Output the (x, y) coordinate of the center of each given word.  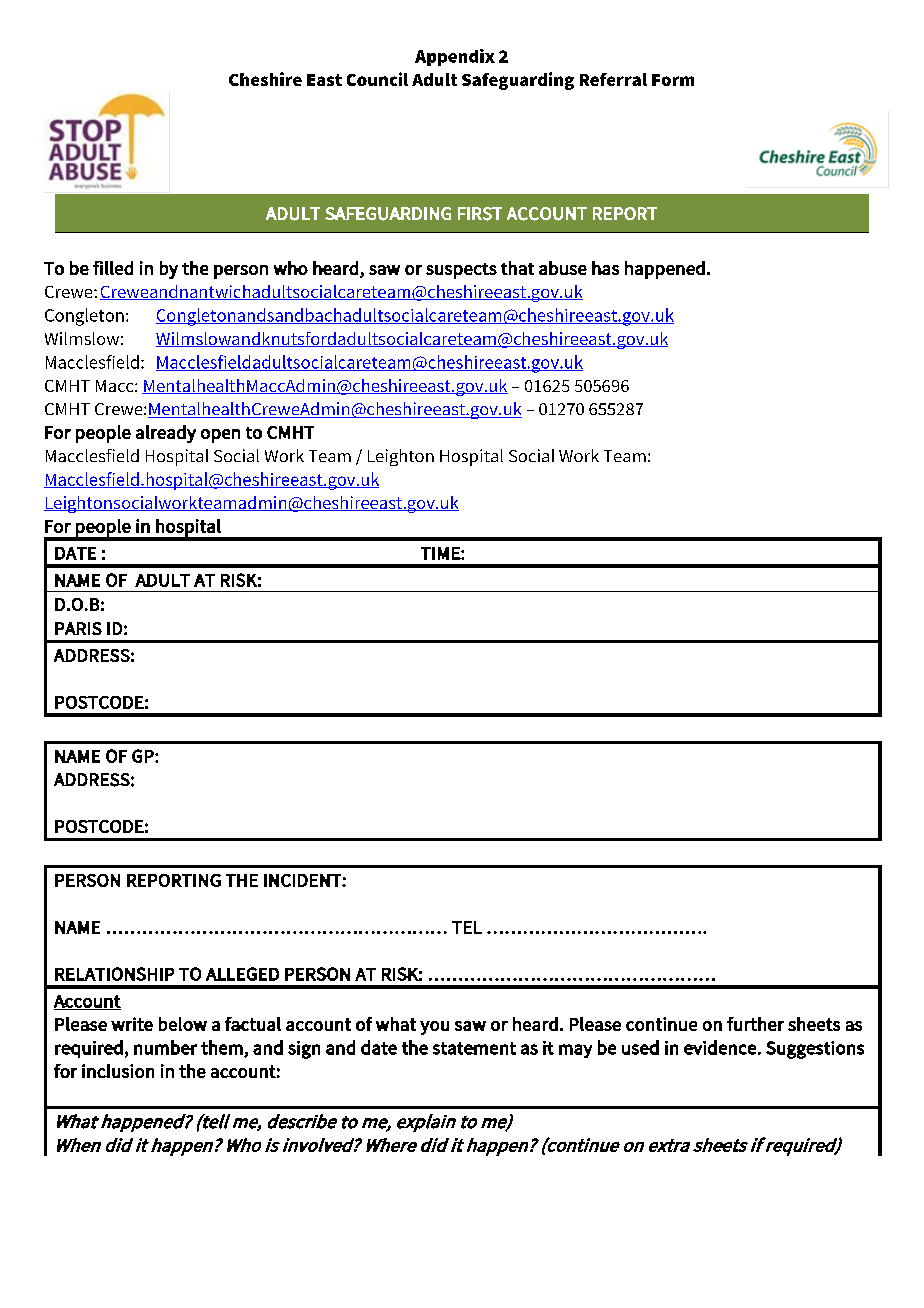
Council (377, 79)
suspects (461, 271)
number (165, 1047)
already (166, 434)
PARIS (78, 628)
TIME (441, 553)
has (605, 268)
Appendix (455, 57)
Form (673, 80)
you (434, 1028)
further (755, 1024)
